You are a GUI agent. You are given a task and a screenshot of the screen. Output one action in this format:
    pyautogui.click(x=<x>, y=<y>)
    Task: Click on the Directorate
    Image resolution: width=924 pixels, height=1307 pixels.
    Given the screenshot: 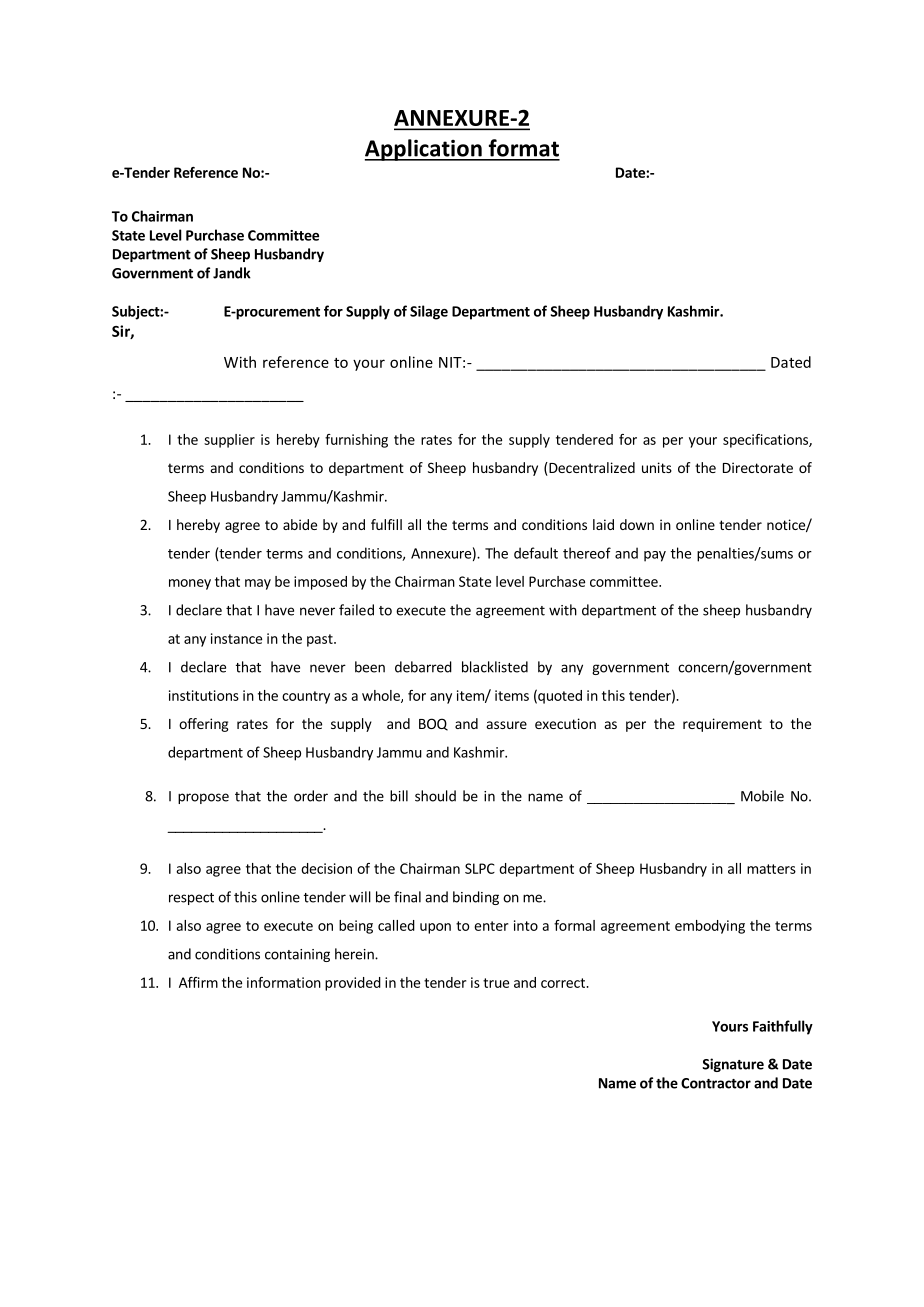 What is the action you would take?
    pyautogui.click(x=758, y=467)
